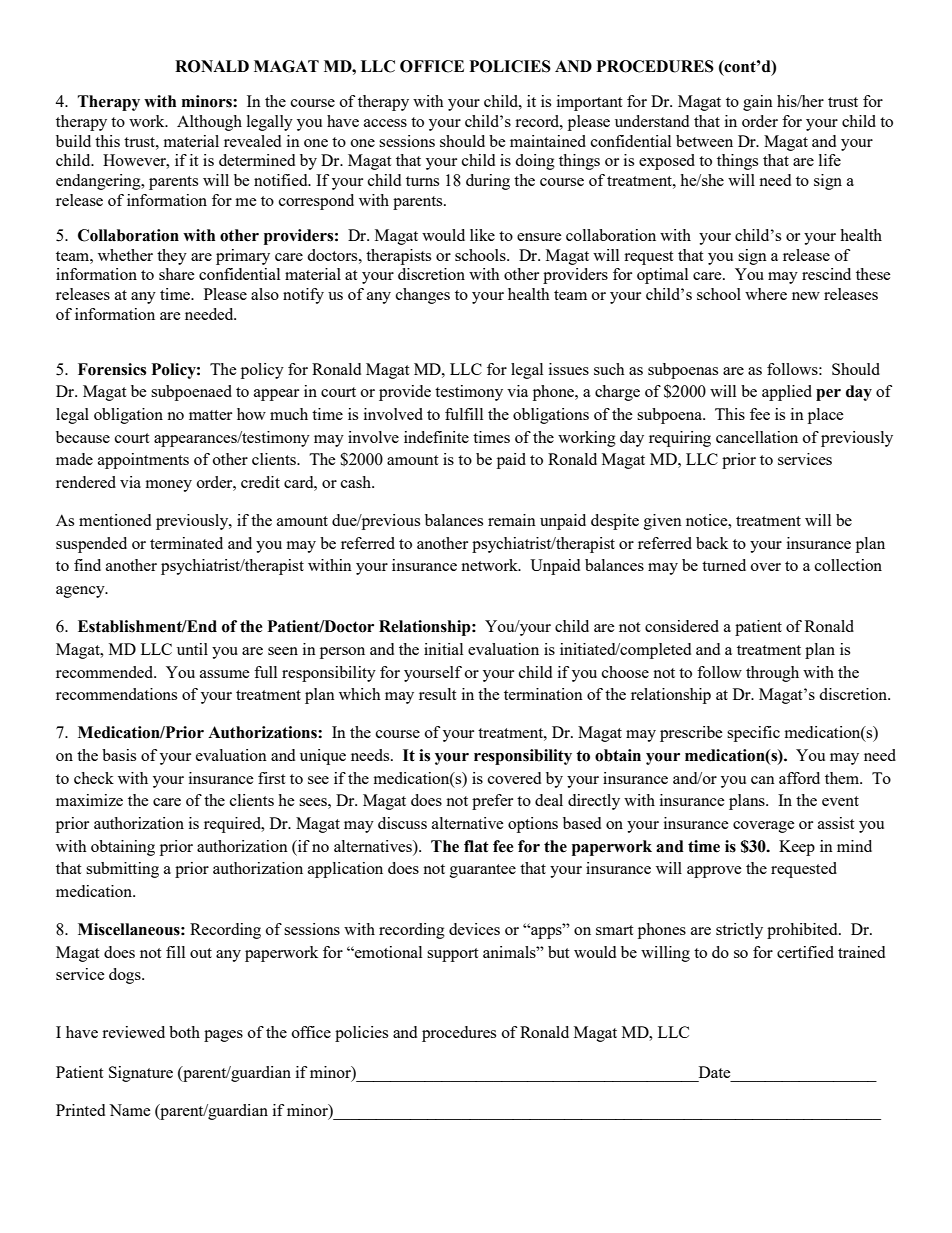  I want to click on issues, so click(569, 369).
